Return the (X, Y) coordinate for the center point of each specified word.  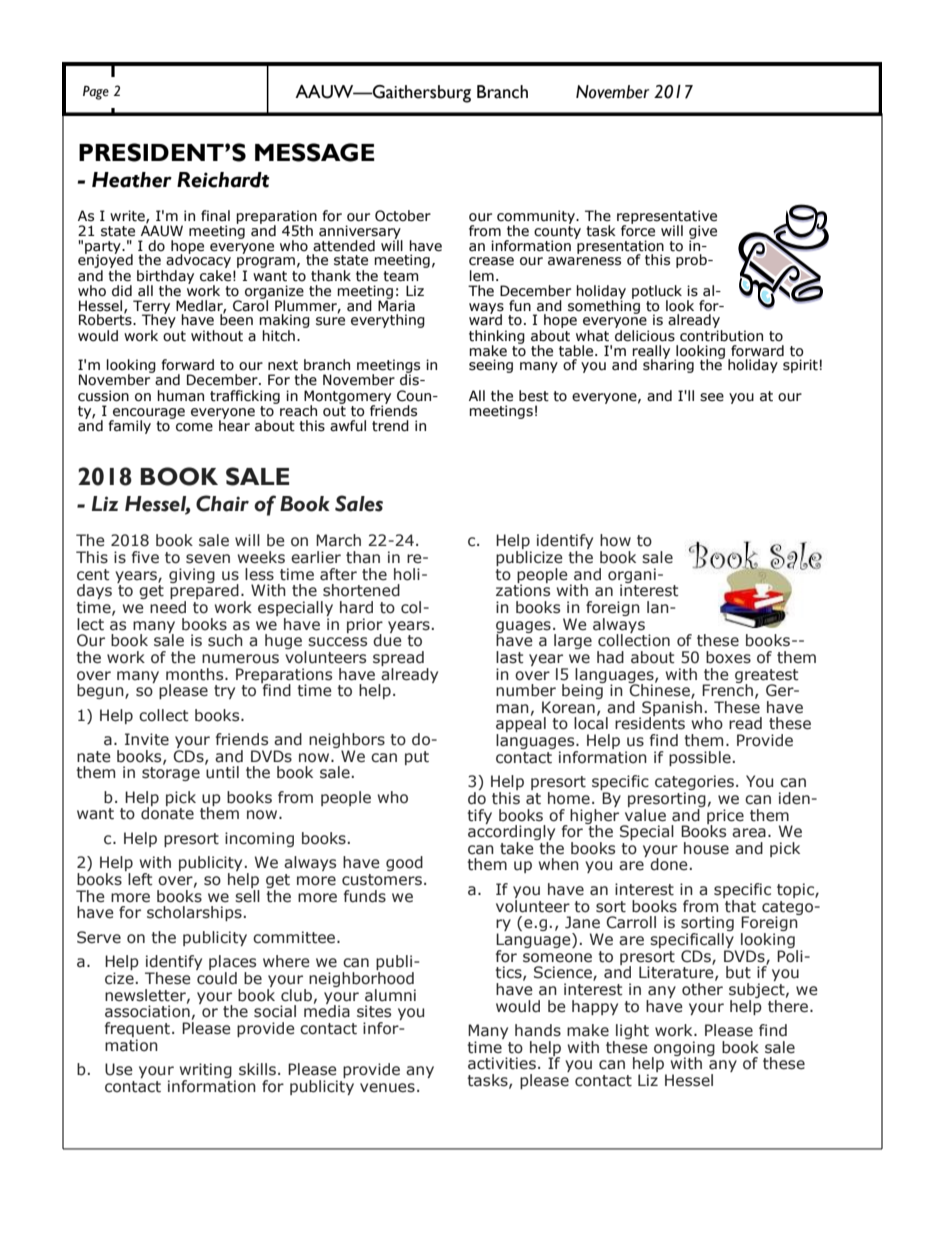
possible (700, 758)
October (403, 216)
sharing (668, 365)
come (194, 427)
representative (667, 218)
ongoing (683, 1049)
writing (206, 1072)
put (417, 758)
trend (390, 426)
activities (502, 1063)
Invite (147, 739)
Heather (132, 180)
